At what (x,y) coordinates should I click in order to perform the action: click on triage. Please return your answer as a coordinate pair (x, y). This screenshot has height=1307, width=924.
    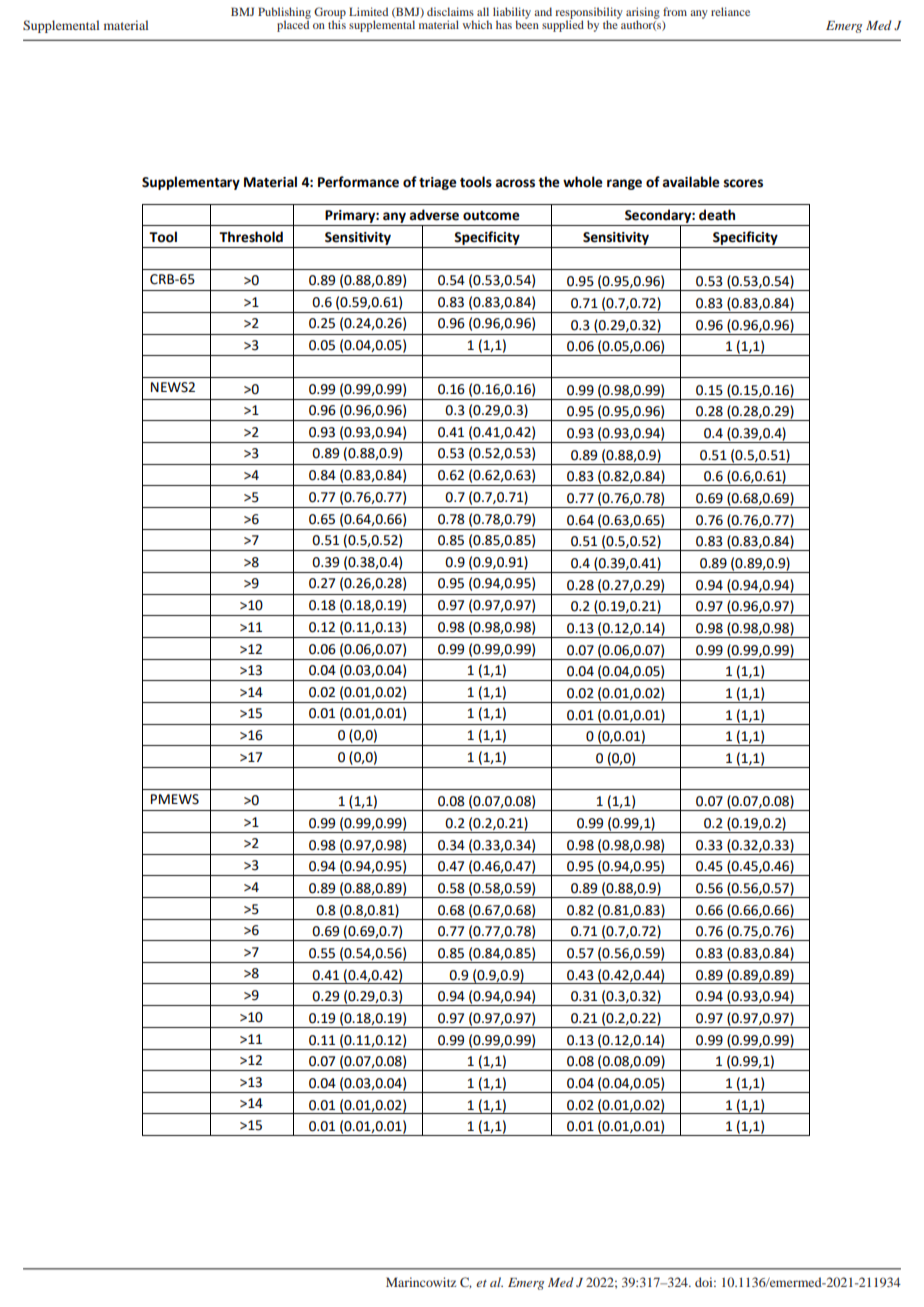
    Looking at the image, I should click on (438, 183).
